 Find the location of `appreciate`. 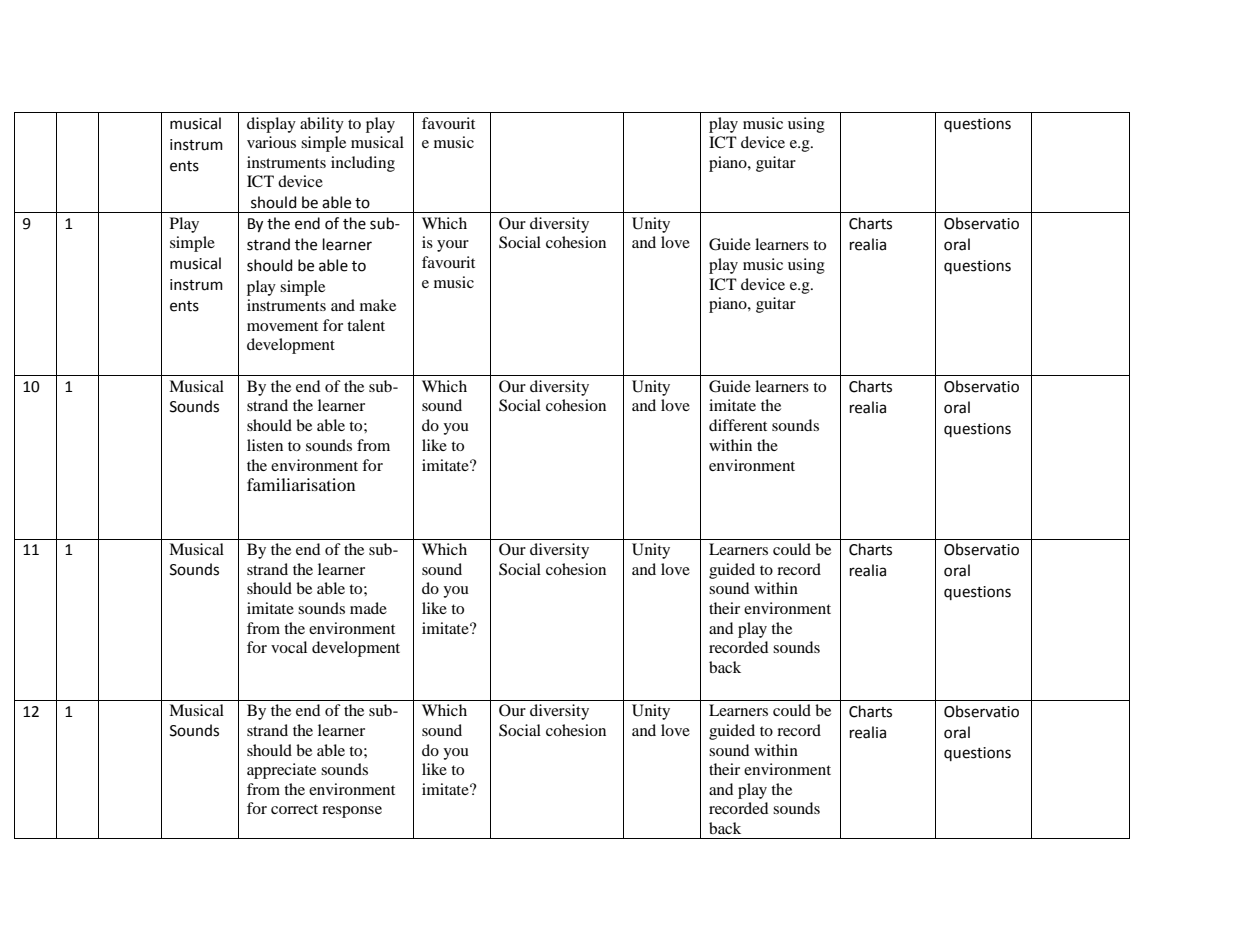

appreciate is located at coordinates (281, 771).
